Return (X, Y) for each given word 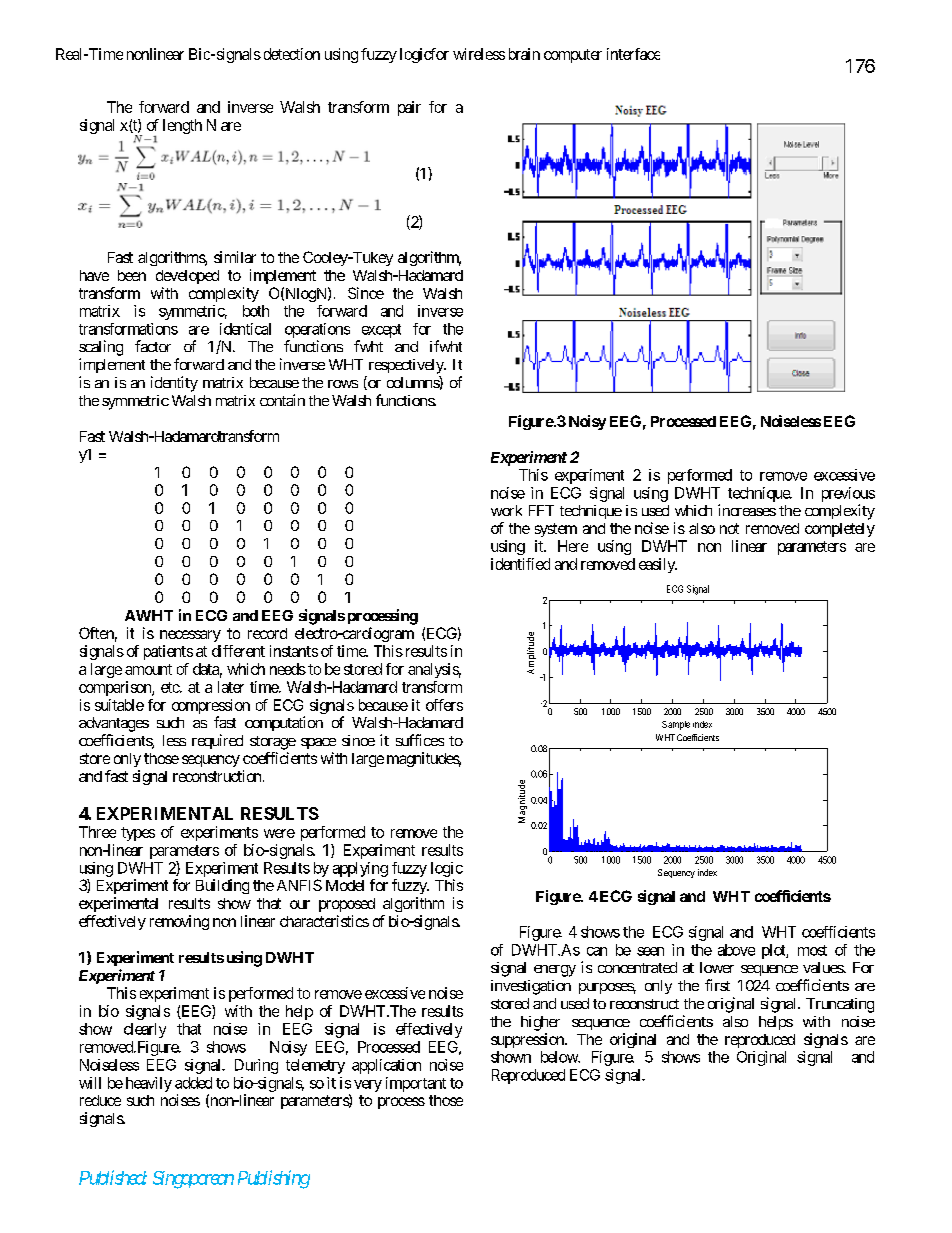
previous (848, 494)
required (217, 741)
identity (174, 384)
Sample (676, 725)
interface (633, 54)
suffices (420, 740)
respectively (407, 366)
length (182, 126)
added (193, 1083)
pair (409, 108)
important (416, 1084)
